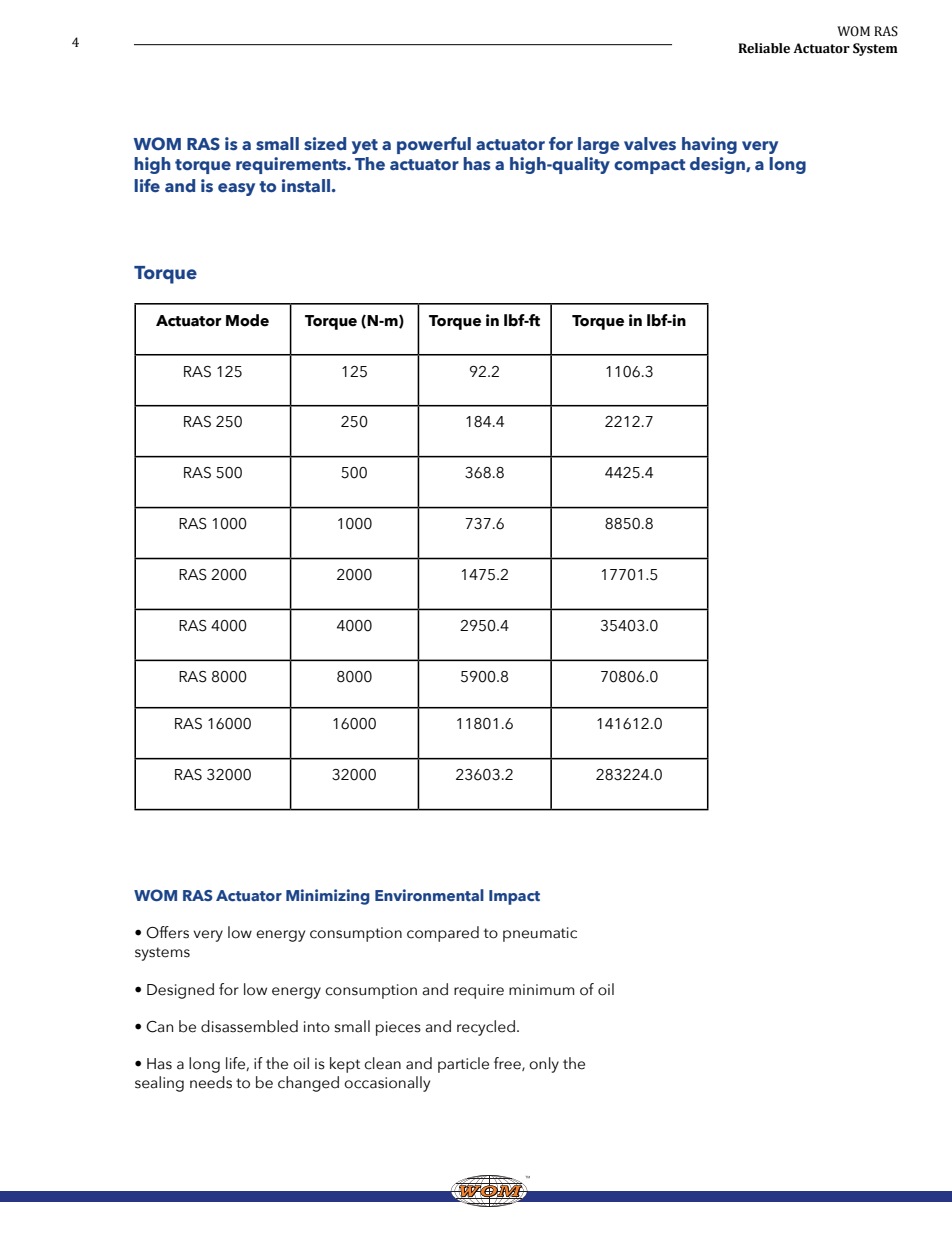  What do you see at coordinates (443, 934) in the screenshot?
I see `compared` at bounding box center [443, 934].
